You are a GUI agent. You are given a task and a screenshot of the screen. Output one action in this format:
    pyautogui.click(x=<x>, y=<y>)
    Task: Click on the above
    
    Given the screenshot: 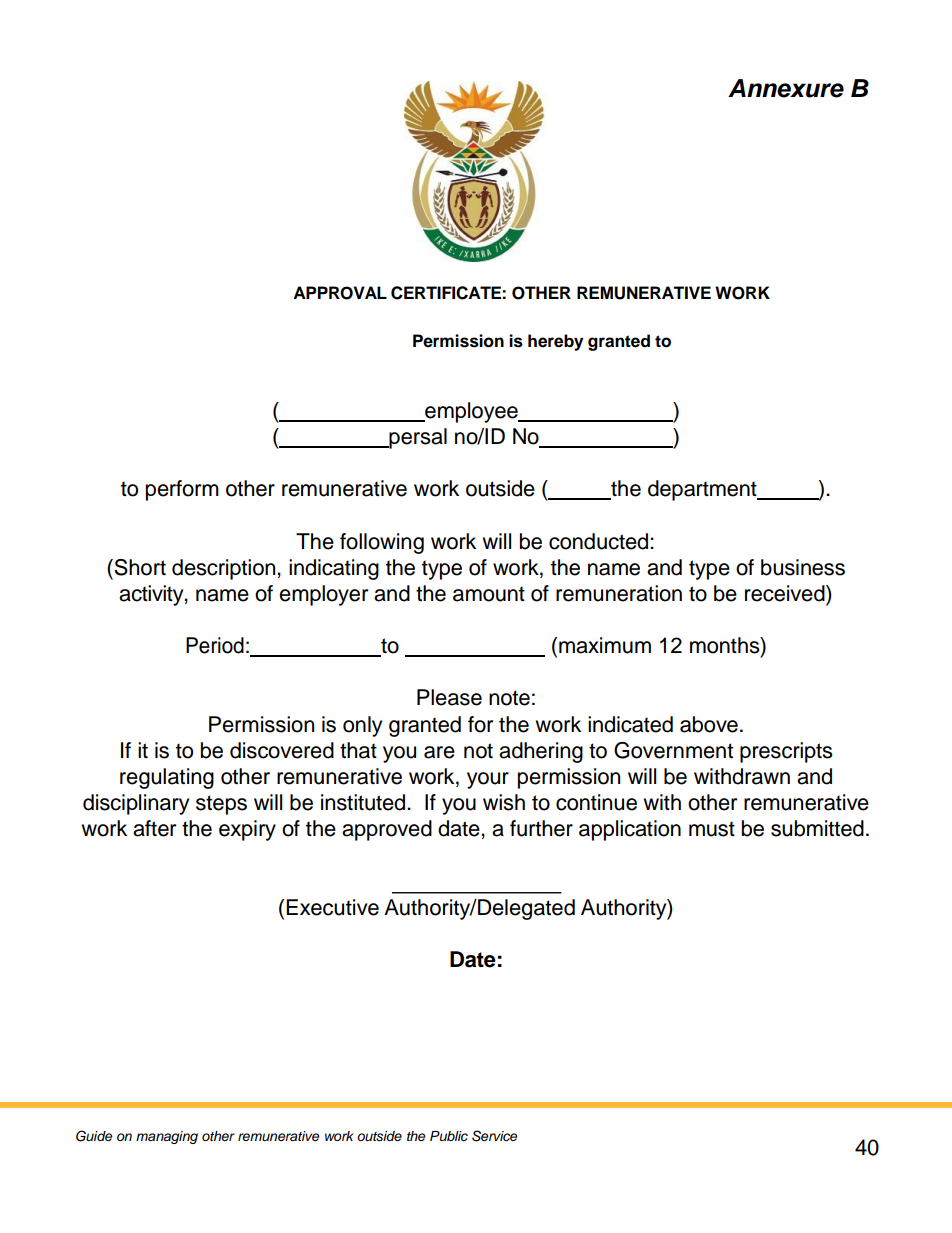 What is the action you would take?
    pyautogui.click(x=709, y=724)
